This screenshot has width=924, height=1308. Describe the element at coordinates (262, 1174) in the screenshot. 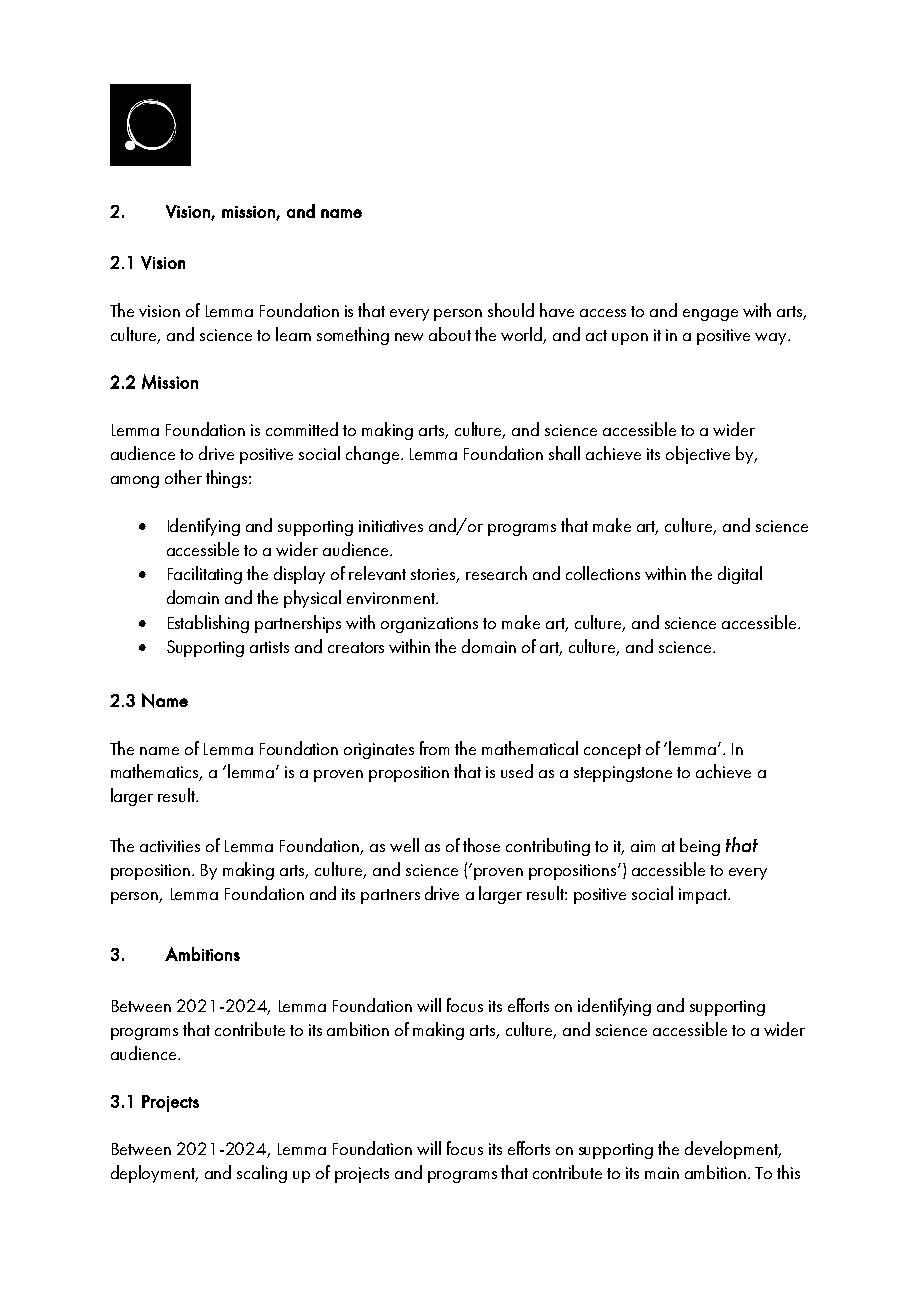

I see `scaling` at that location.
